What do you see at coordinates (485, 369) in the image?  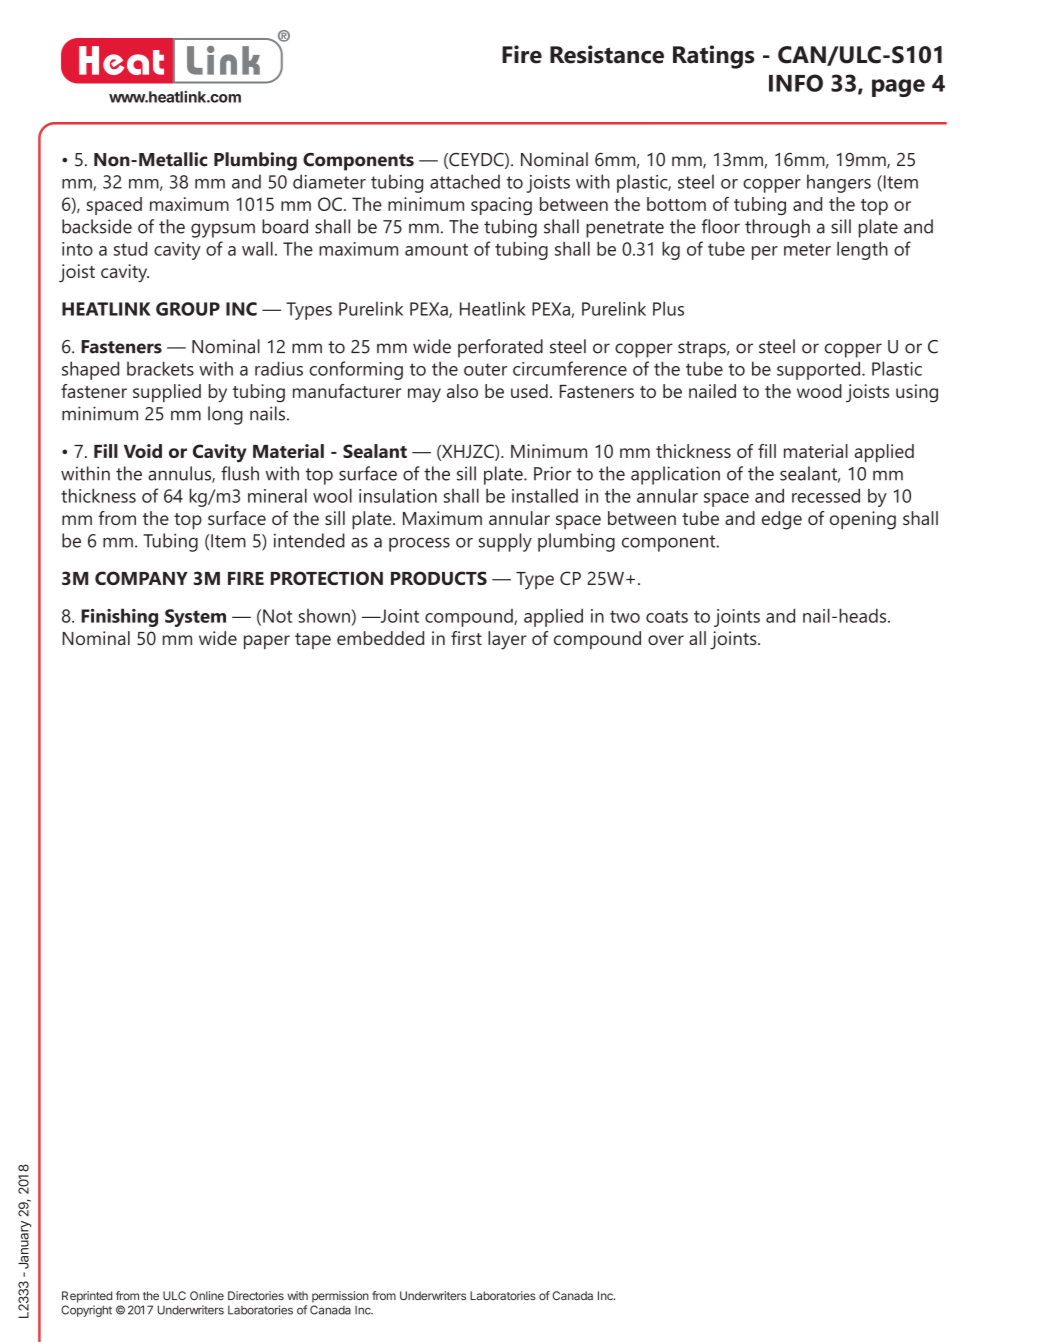 I see `outer` at bounding box center [485, 369].
